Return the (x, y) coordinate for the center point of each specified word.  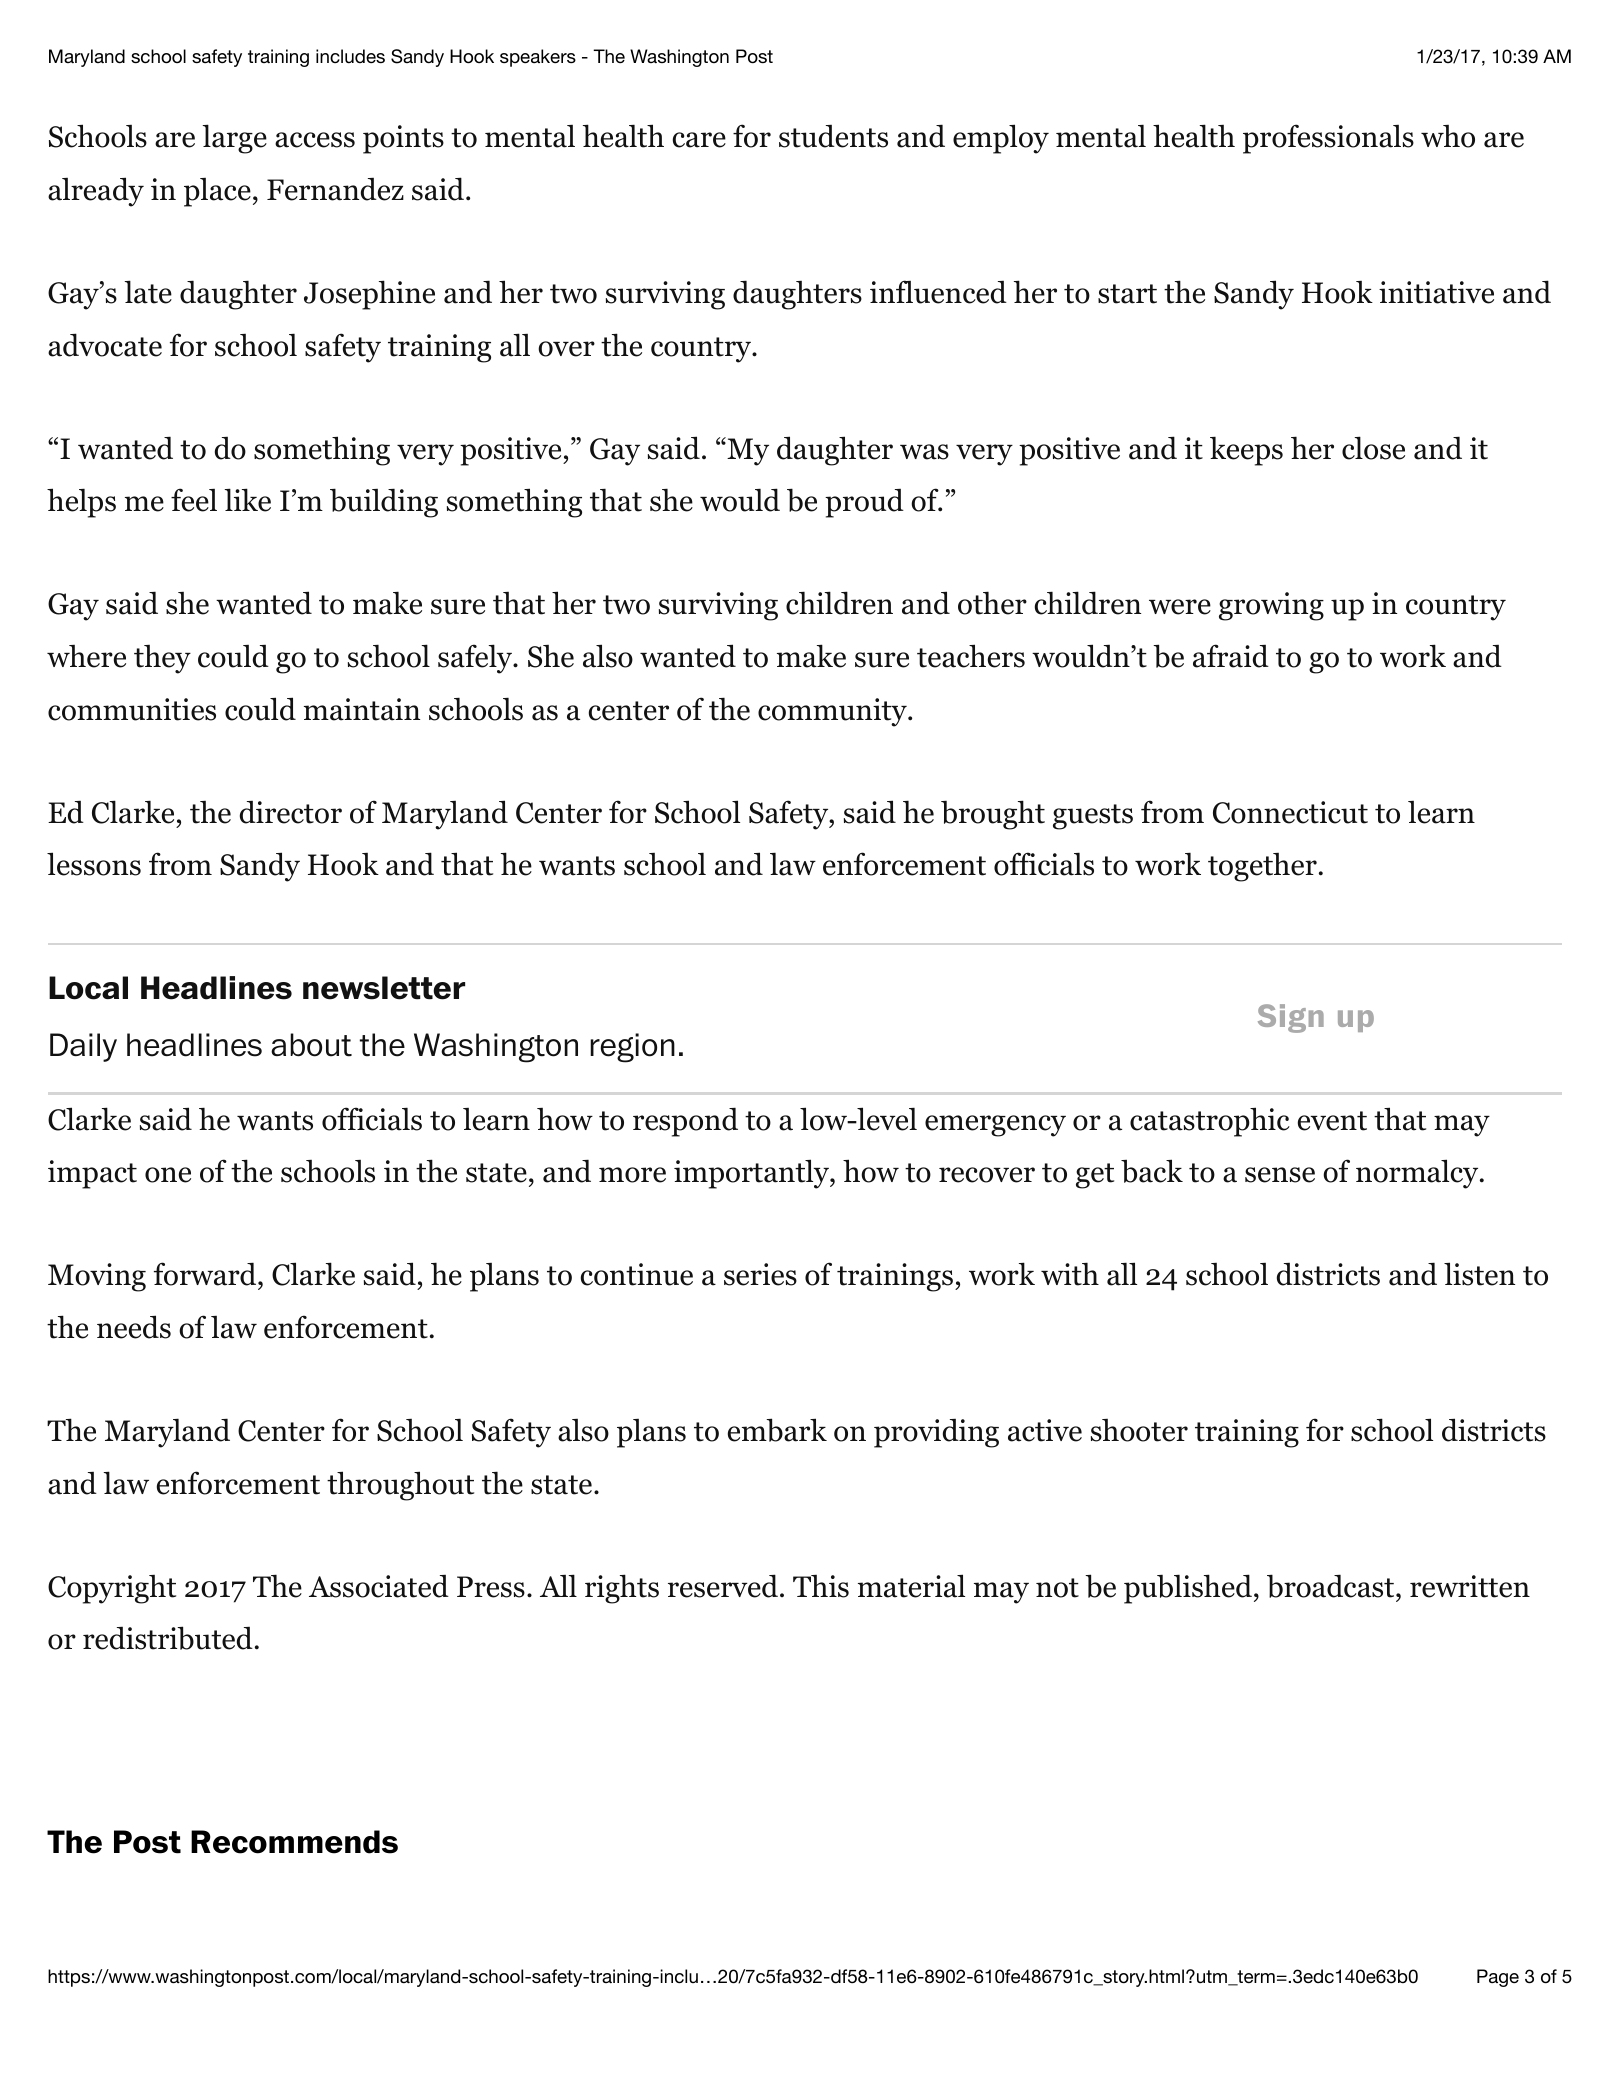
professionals (1328, 139)
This (821, 1586)
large (235, 139)
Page (1498, 1978)
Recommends (294, 1842)
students (833, 136)
